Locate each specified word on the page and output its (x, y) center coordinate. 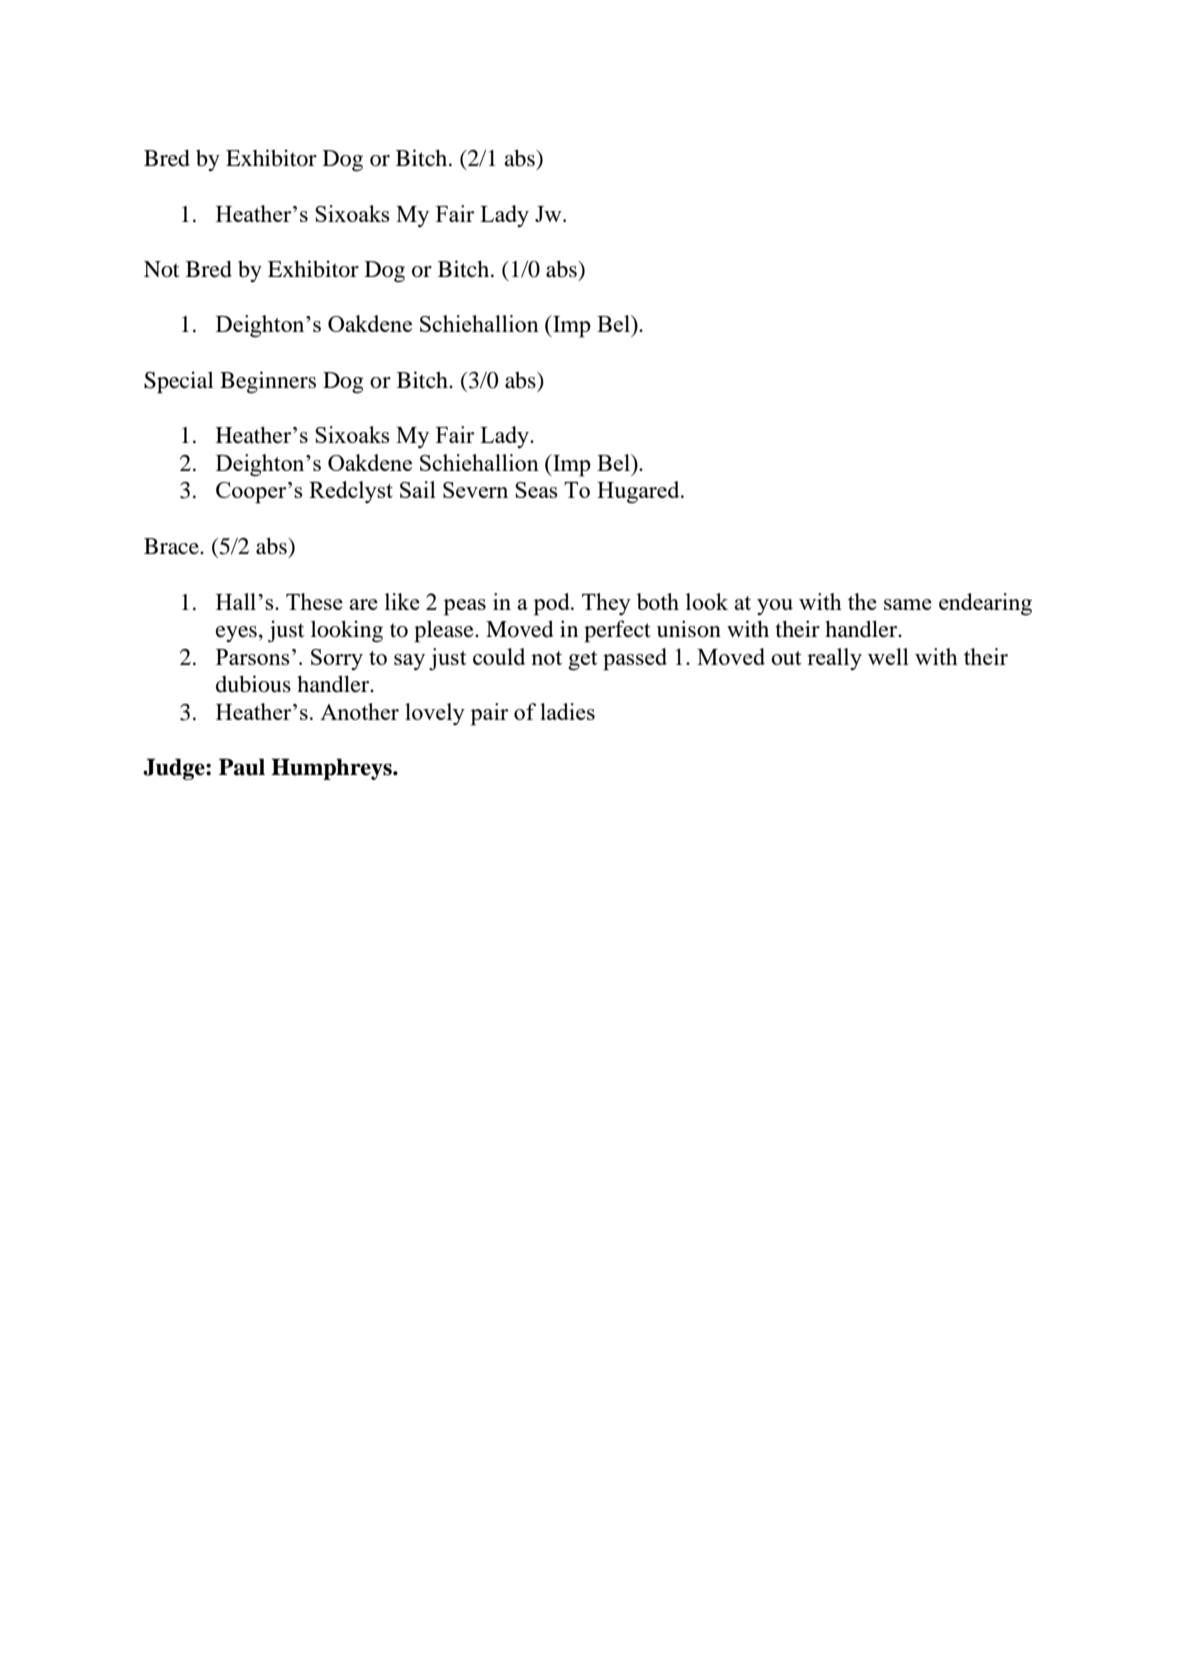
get (582, 661)
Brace (172, 546)
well (888, 656)
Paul (242, 767)
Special (179, 382)
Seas (536, 490)
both (658, 601)
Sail (418, 489)
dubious (253, 684)
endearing (985, 604)
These (314, 601)
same (908, 604)
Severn (475, 490)
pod (553, 604)
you (775, 607)
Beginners (268, 382)
